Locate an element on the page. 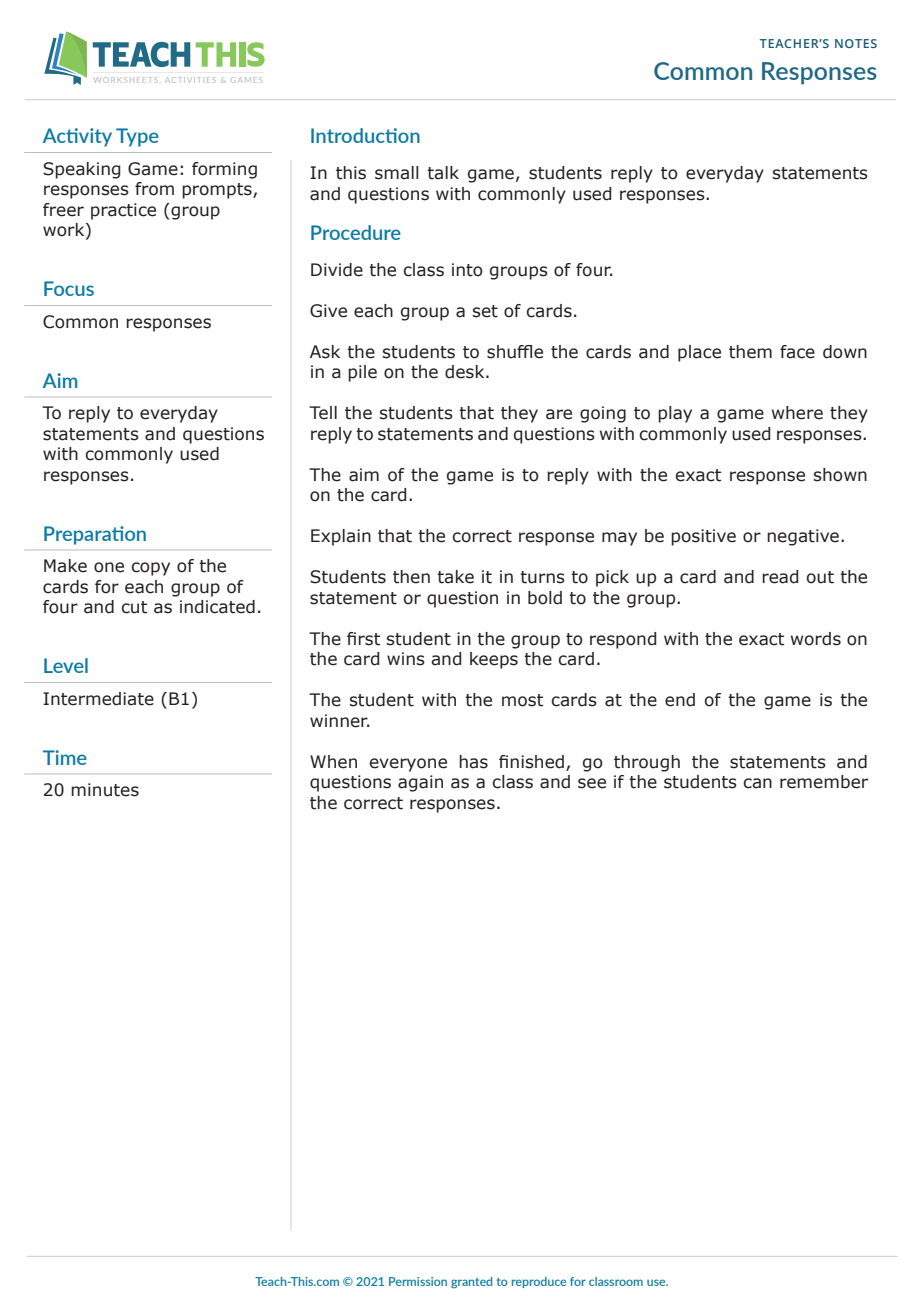 This page has width=924, height=1308. cut is located at coordinates (134, 607).
